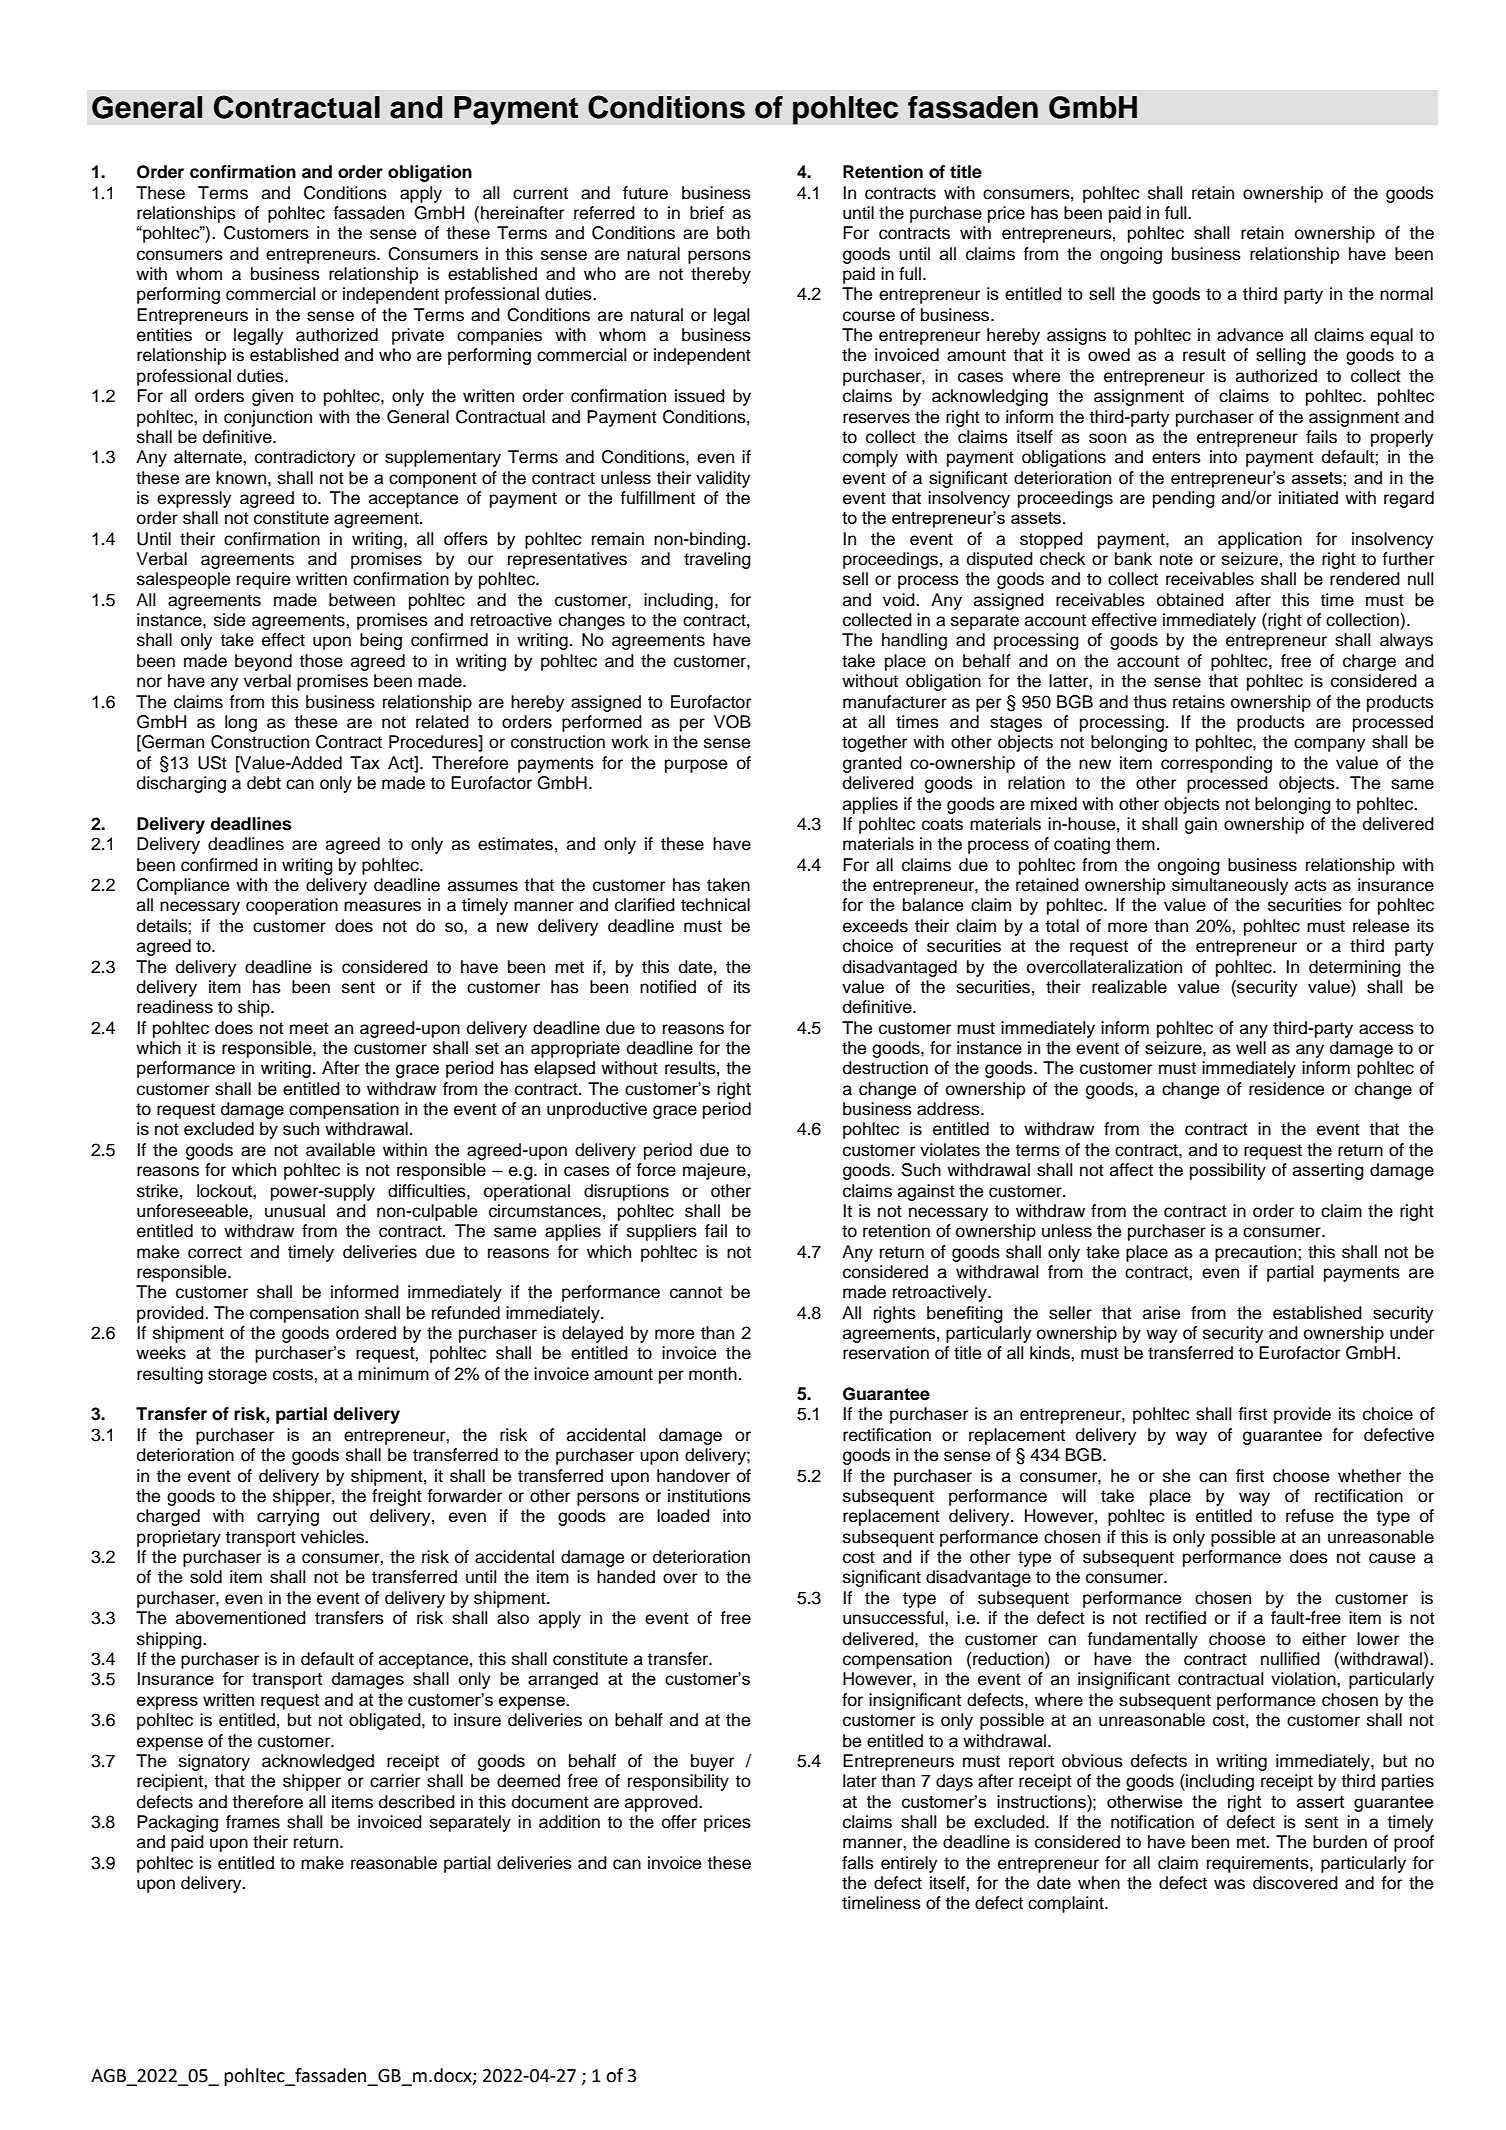 This screenshot has height=2130, width=1506. Describe the element at coordinates (715, 1171) in the screenshot. I see `majeure` at that location.
